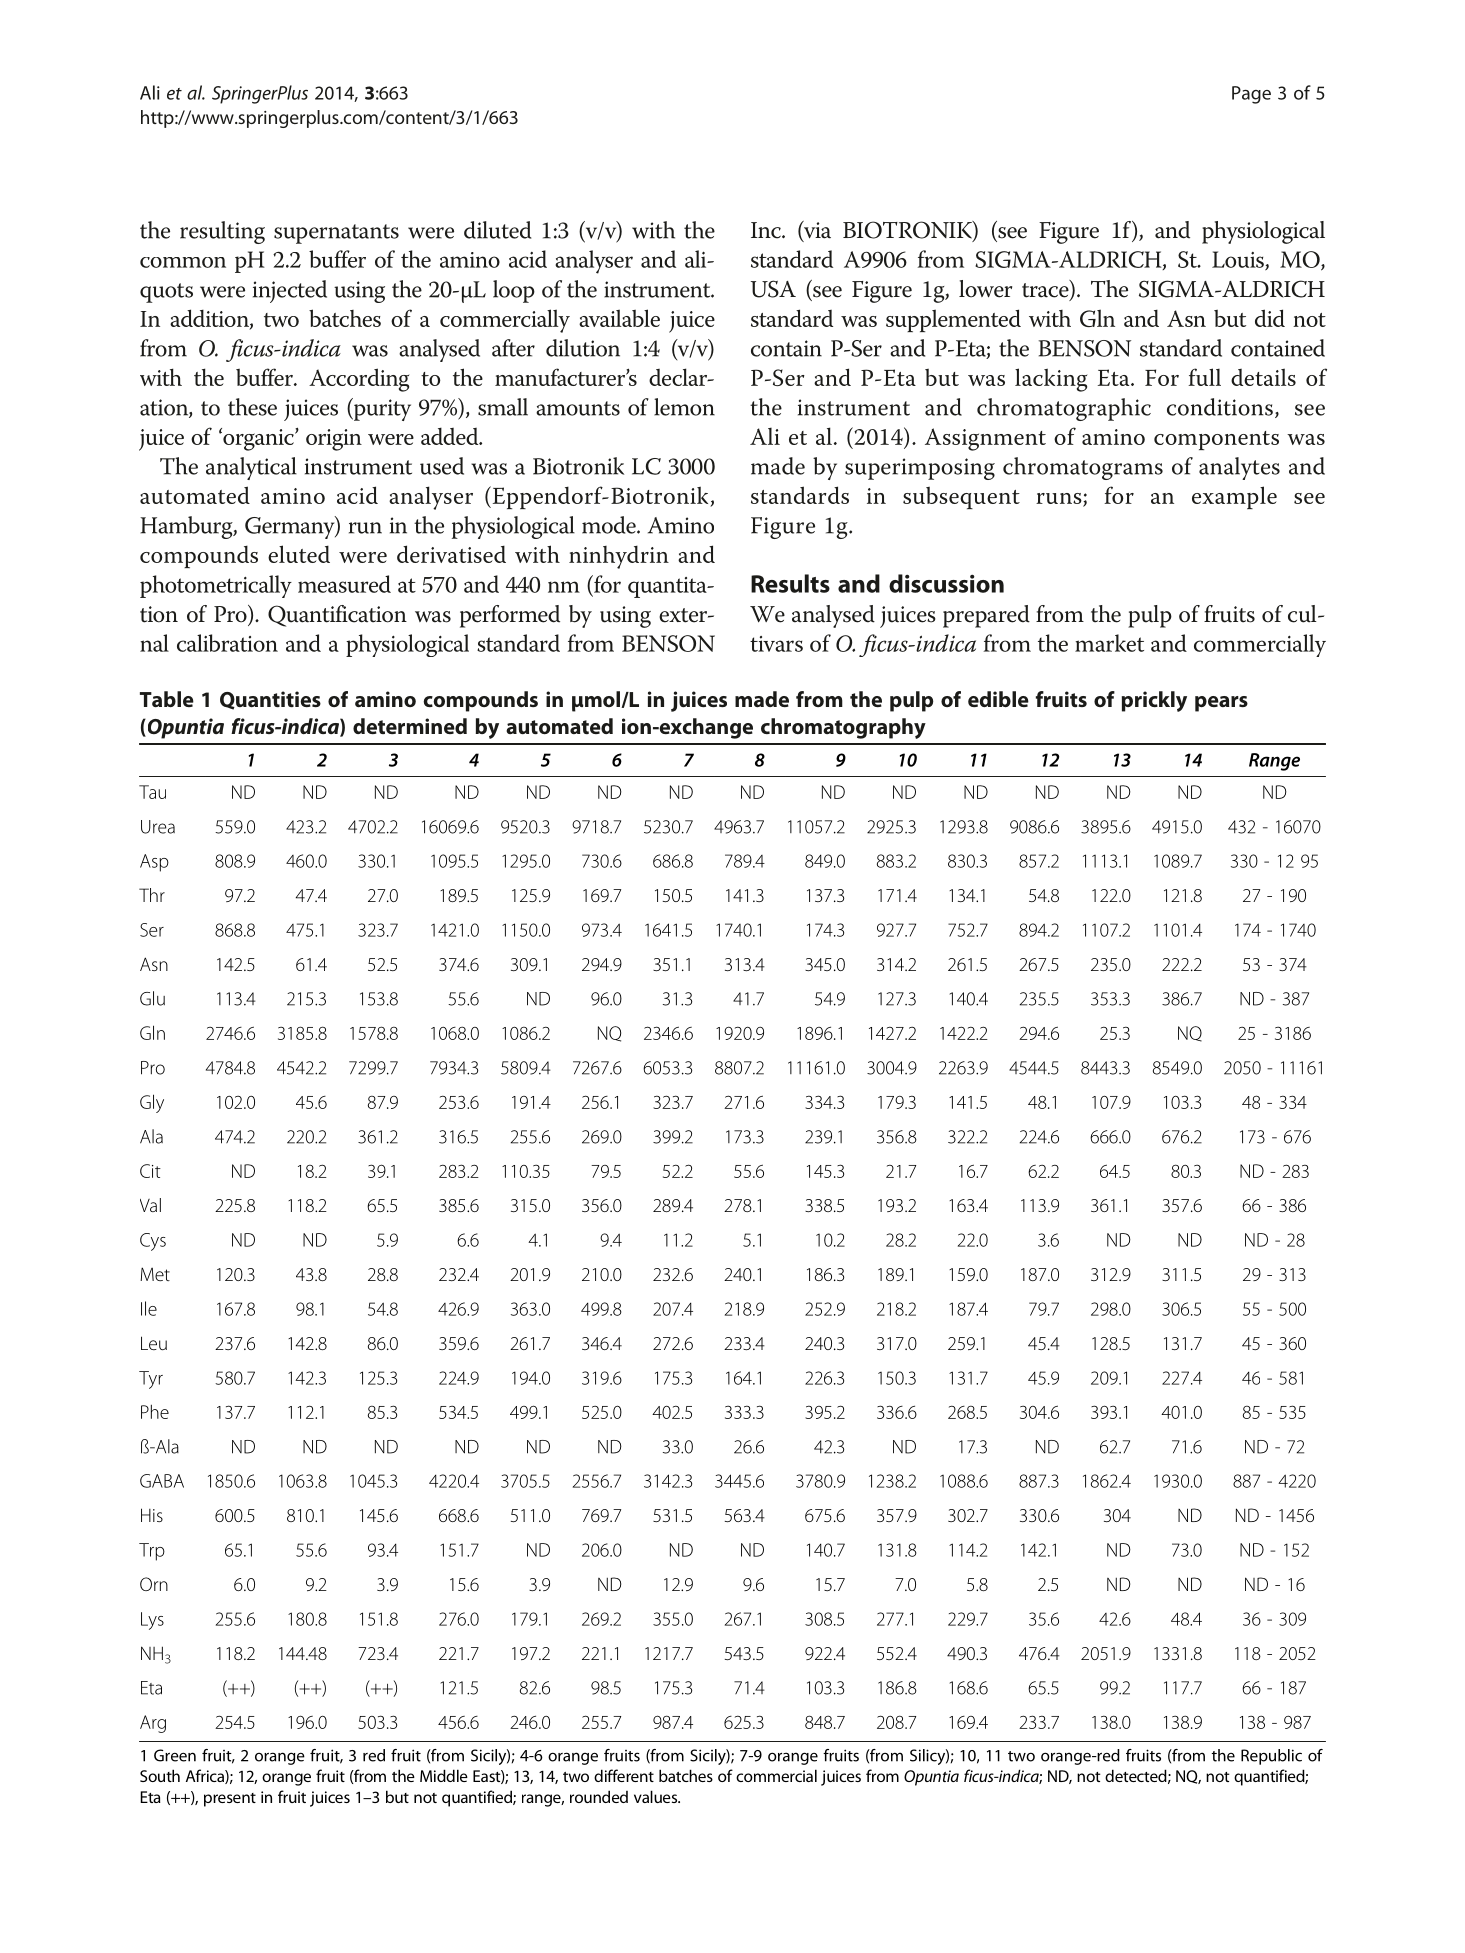 This document has height=1953, width=1465. What do you see at coordinates (1083, 468) in the document?
I see `chromatograms` at bounding box center [1083, 468].
